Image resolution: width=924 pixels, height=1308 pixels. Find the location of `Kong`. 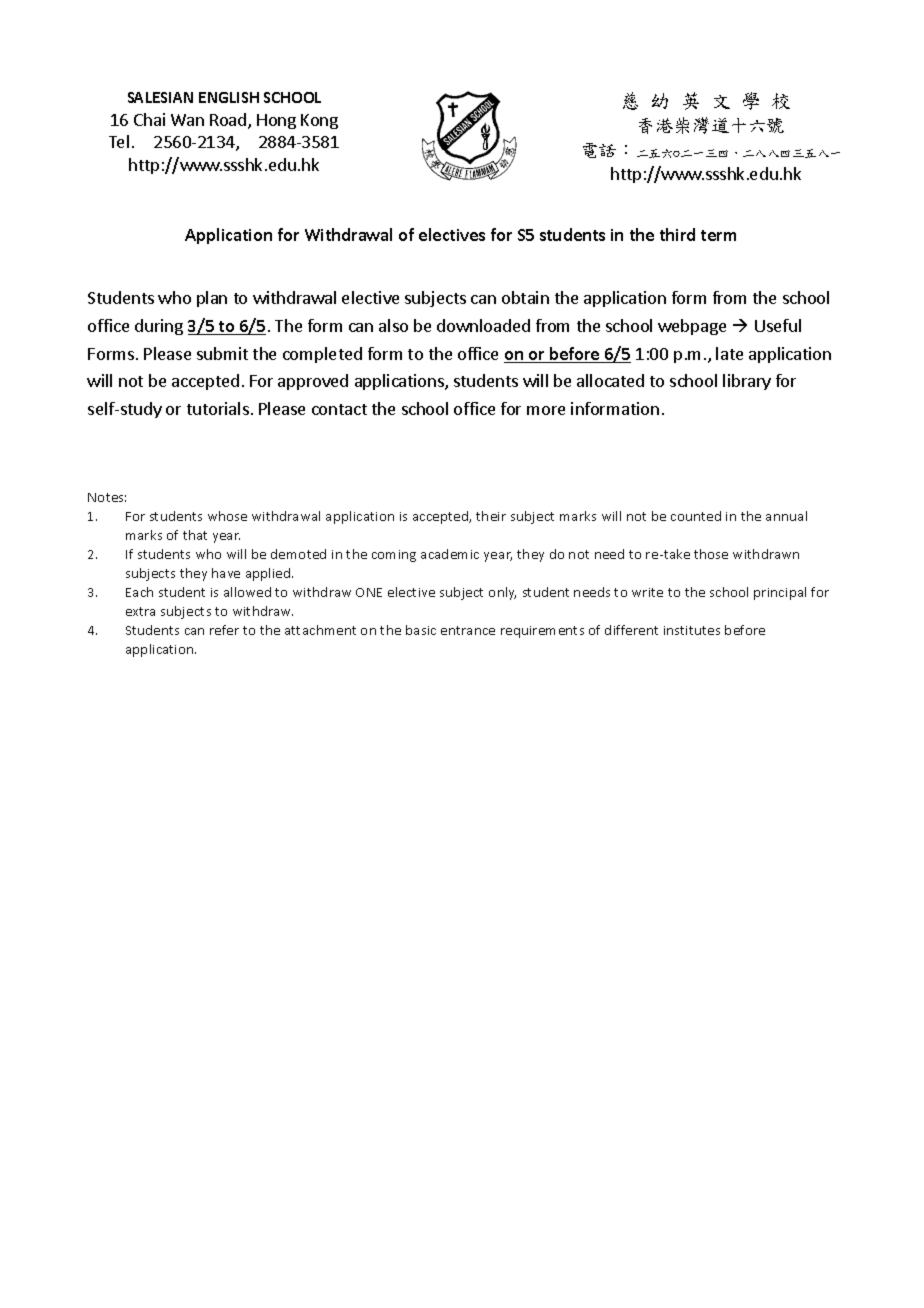

Kong is located at coordinates (319, 121).
